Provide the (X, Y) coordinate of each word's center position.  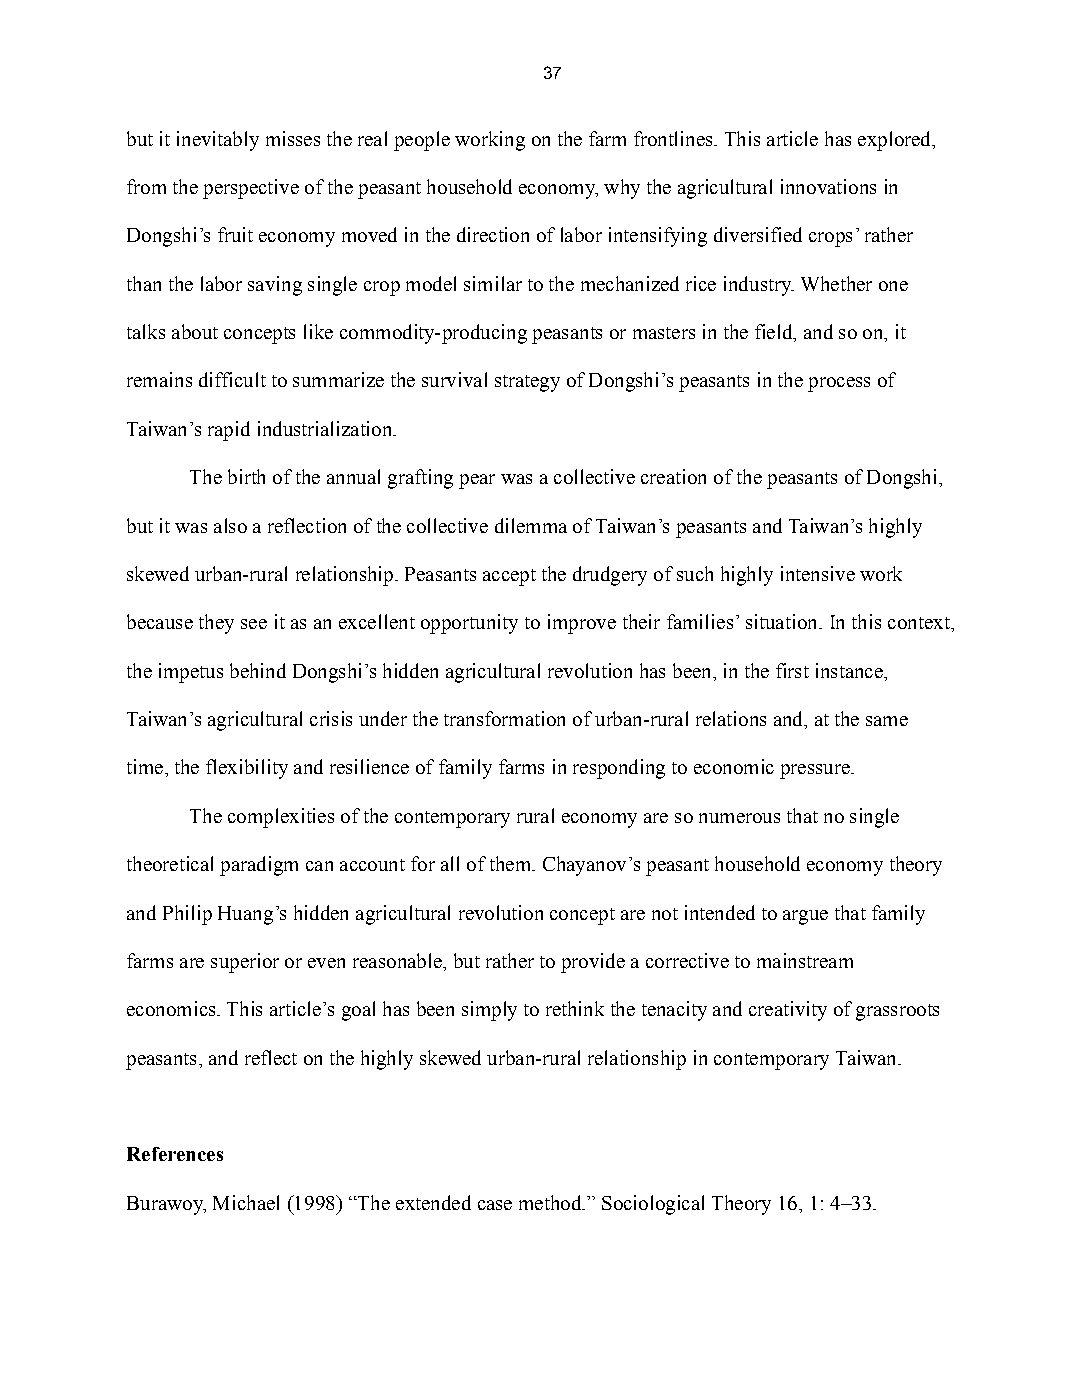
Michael (246, 1202)
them (511, 863)
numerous (739, 818)
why (622, 189)
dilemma (531, 525)
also (230, 525)
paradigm (259, 866)
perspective (251, 189)
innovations (828, 186)
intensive (818, 573)
